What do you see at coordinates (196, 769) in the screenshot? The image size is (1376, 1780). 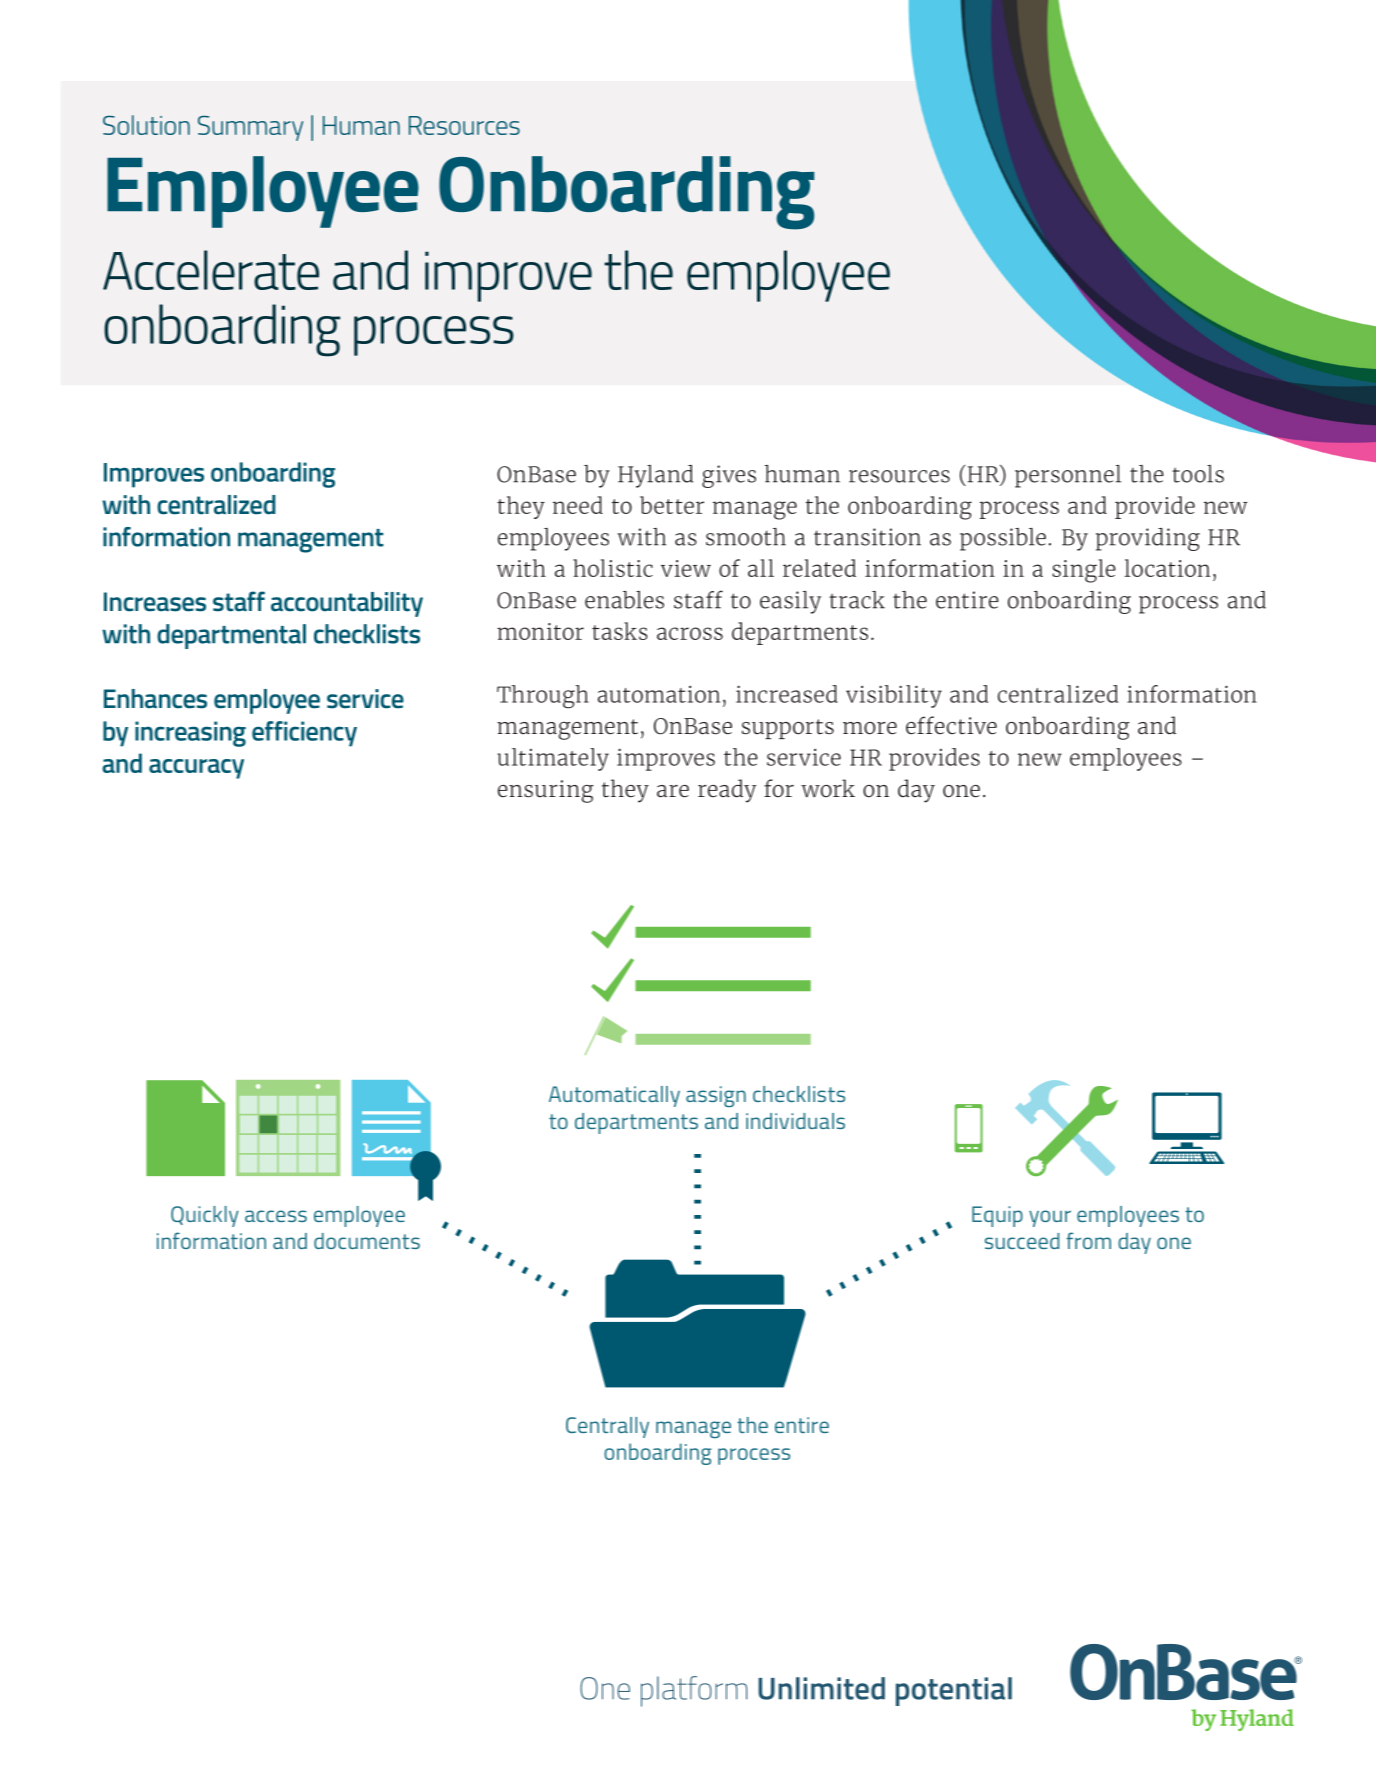 I see `accuracy` at bounding box center [196, 769].
